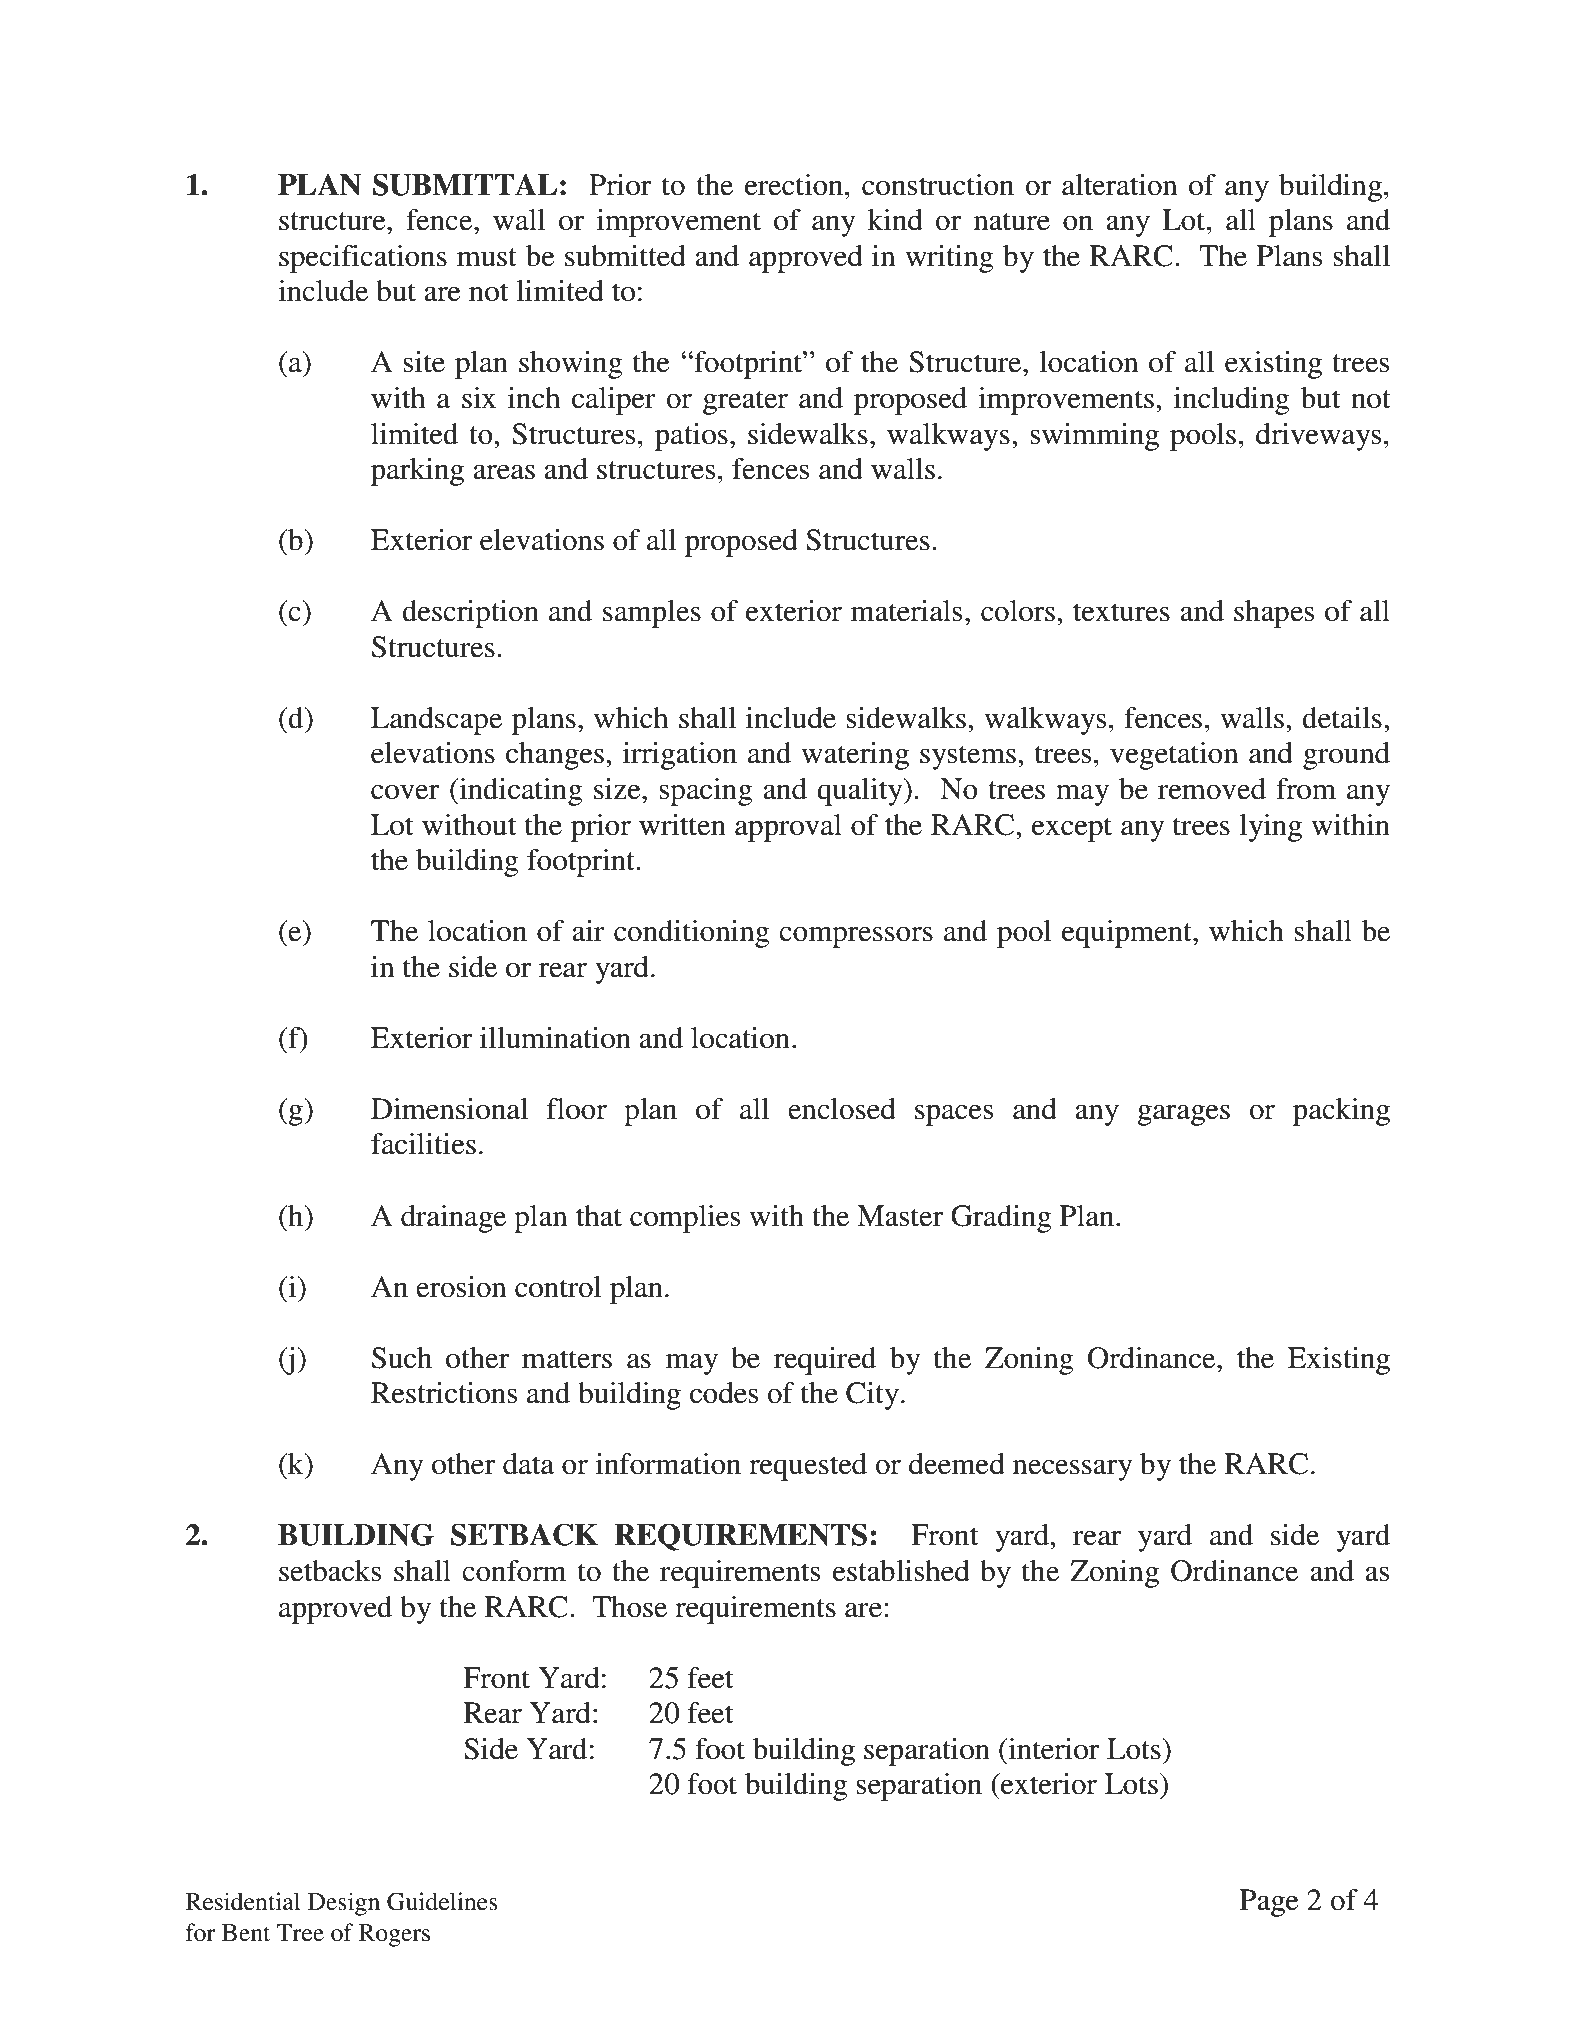  Describe the element at coordinates (900, 1216) in the document. I see `Master` at that location.
